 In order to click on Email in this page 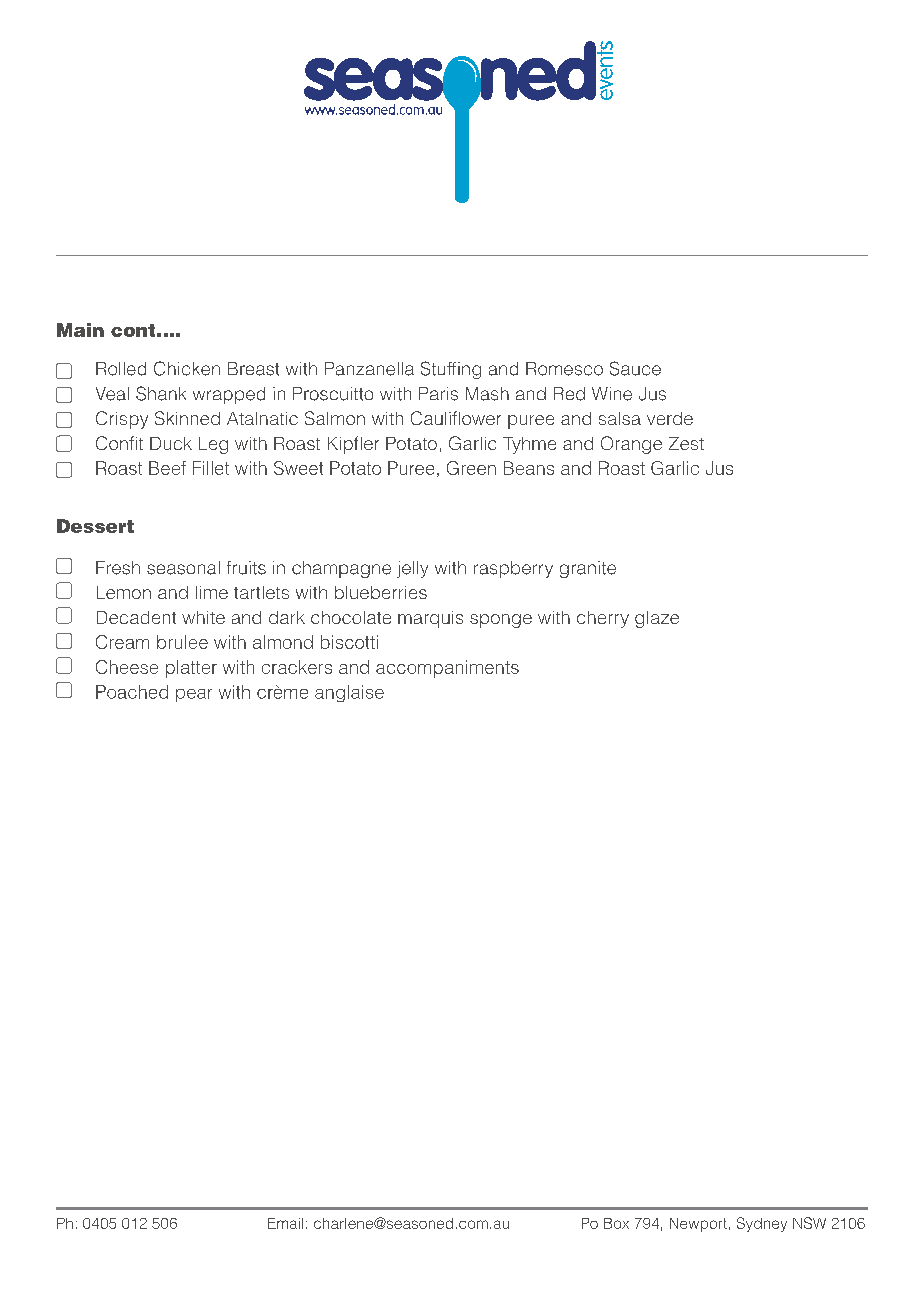, I will do `click(285, 1223)`.
